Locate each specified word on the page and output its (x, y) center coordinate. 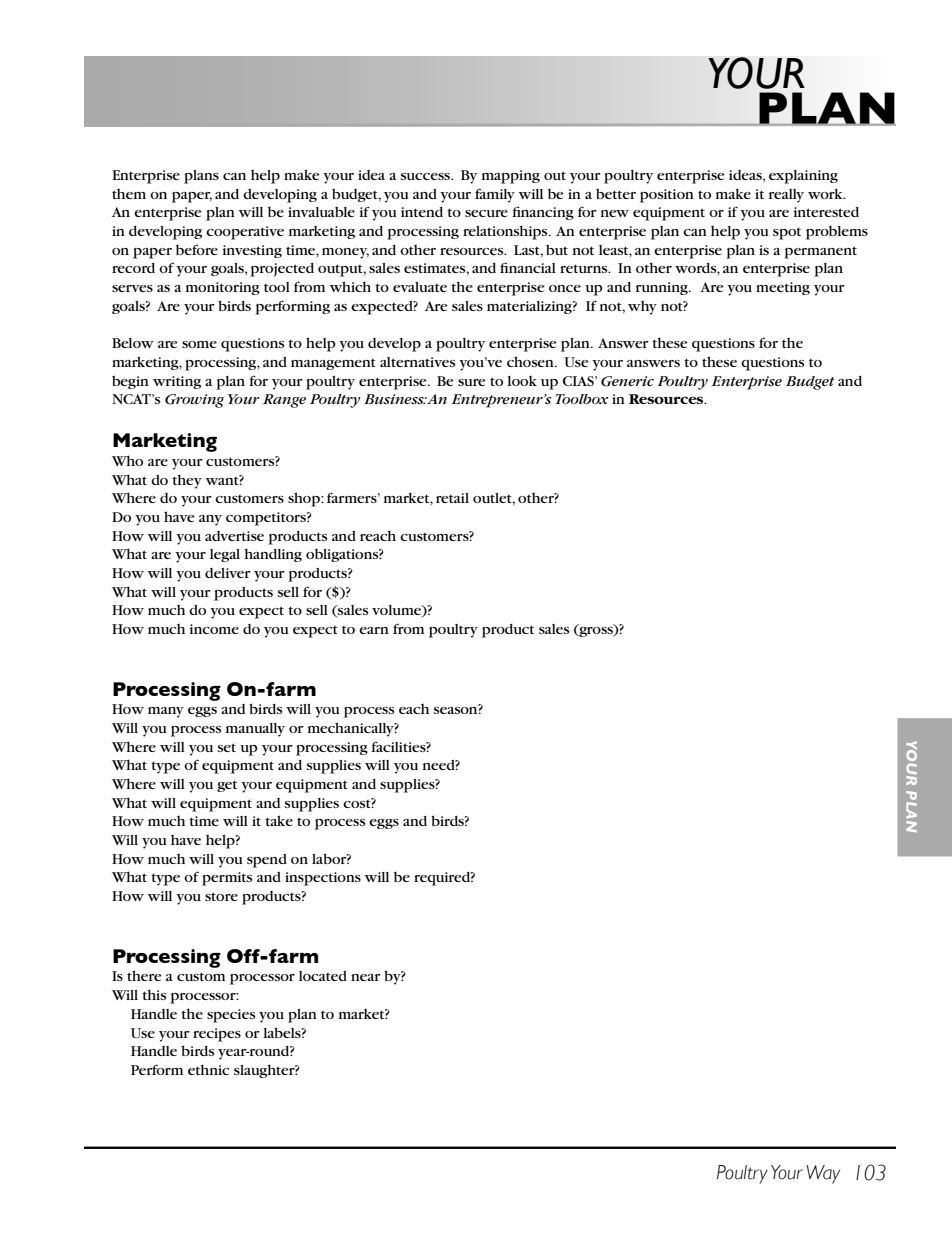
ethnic (208, 1069)
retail (452, 498)
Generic (627, 381)
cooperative (245, 233)
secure (486, 213)
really (786, 196)
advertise (234, 536)
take (279, 820)
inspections (323, 879)
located (323, 976)
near (366, 977)
